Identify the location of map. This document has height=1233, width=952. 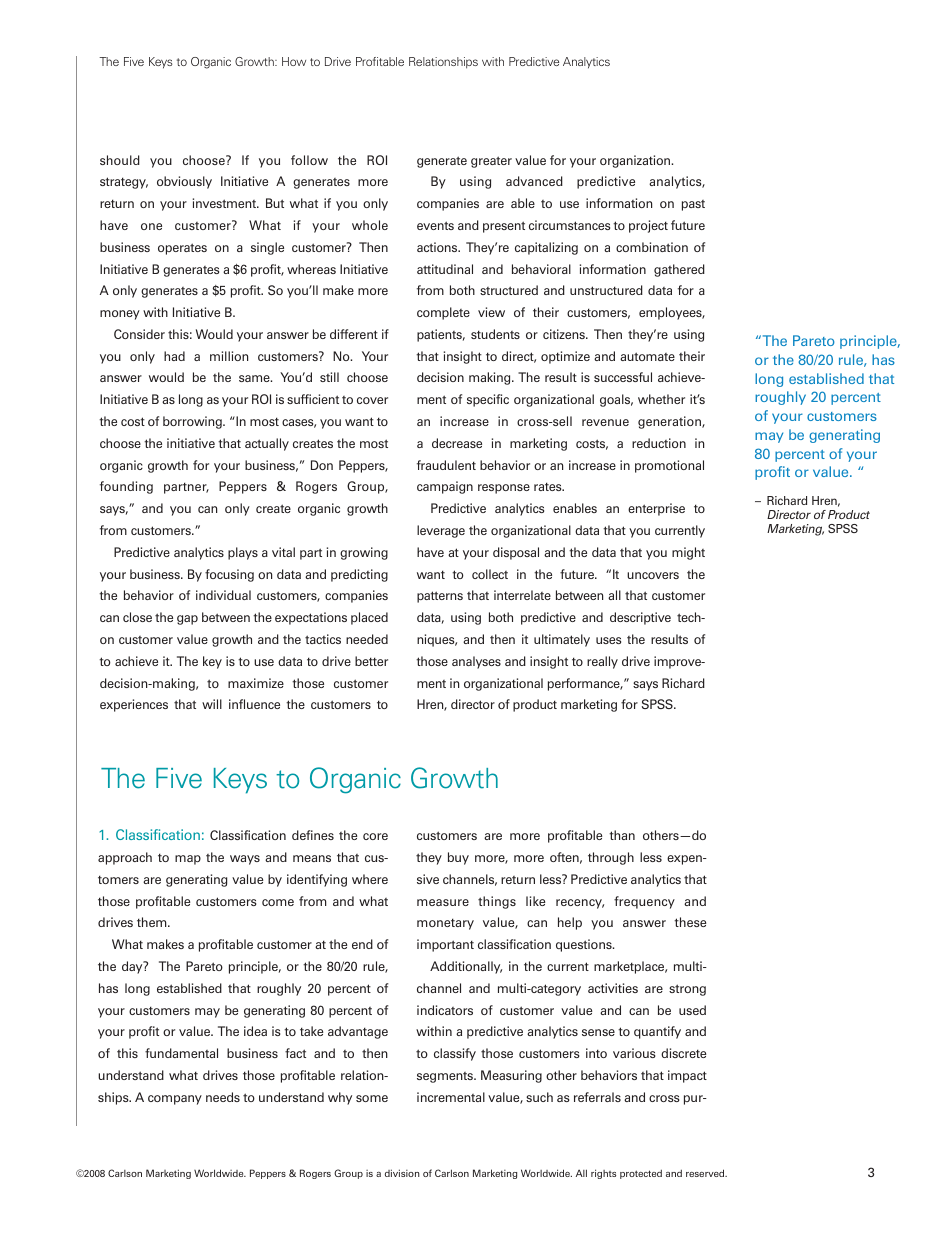
(188, 860).
